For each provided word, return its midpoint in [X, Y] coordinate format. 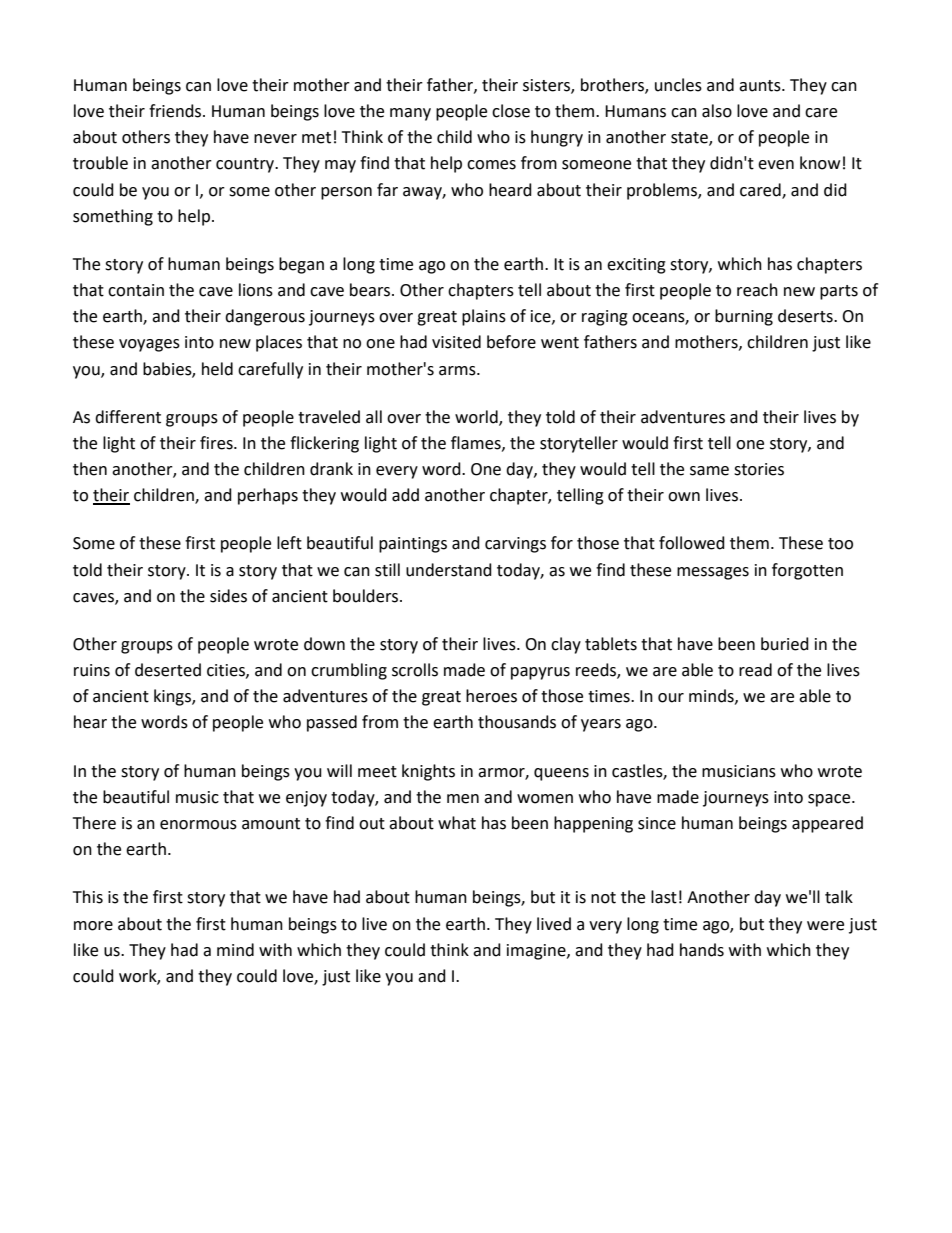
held [217, 369]
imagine [537, 952]
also [717, 111]
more [93, 926]
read [755, 670]
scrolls [415, 670]
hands [702, 950]
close [511, 111]
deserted [168, 670]
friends [176, 111]
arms [458, 371]
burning [744, 317]
